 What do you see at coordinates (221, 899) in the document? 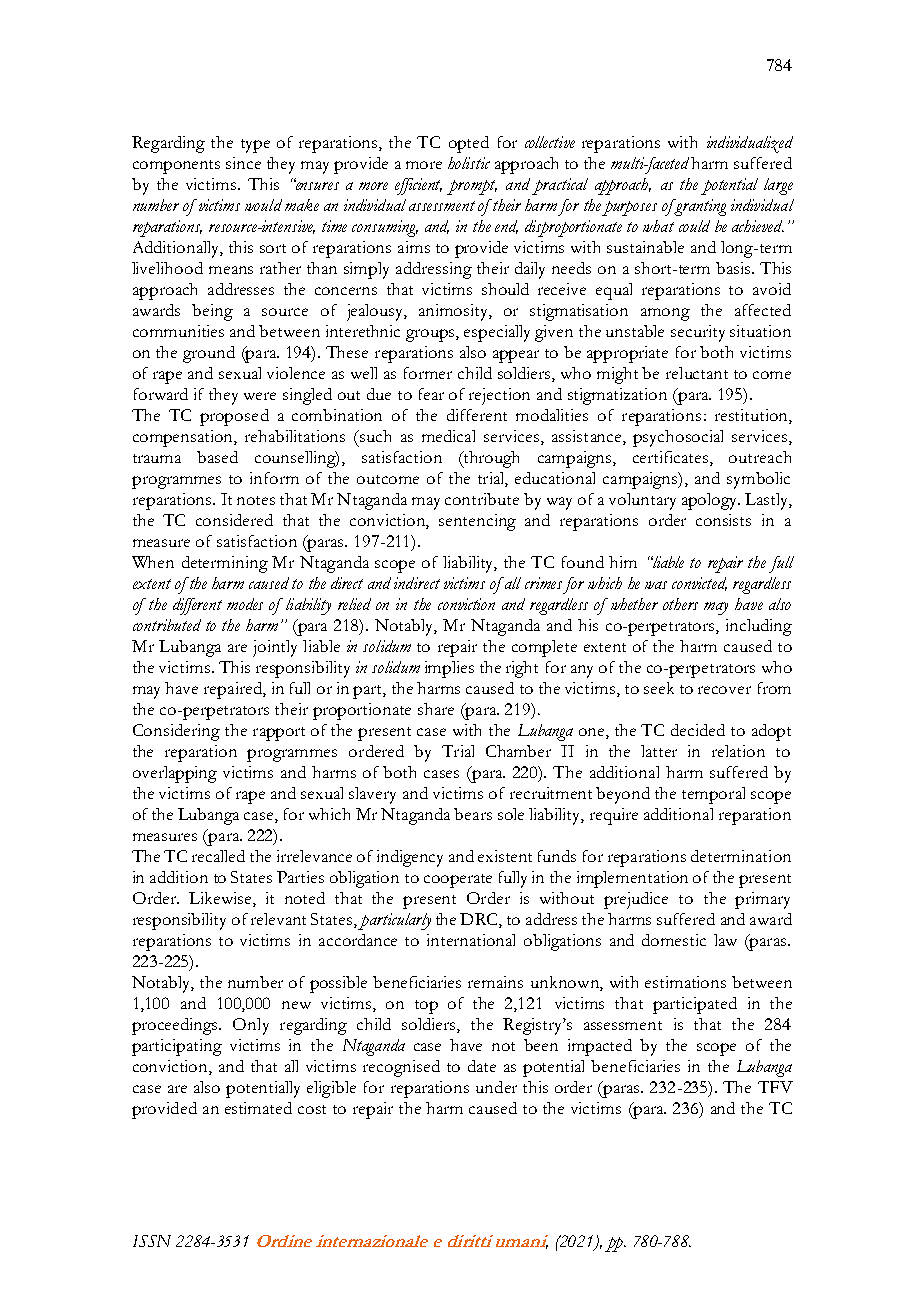
I see `Likewise` at bounding box center [221, 899].
